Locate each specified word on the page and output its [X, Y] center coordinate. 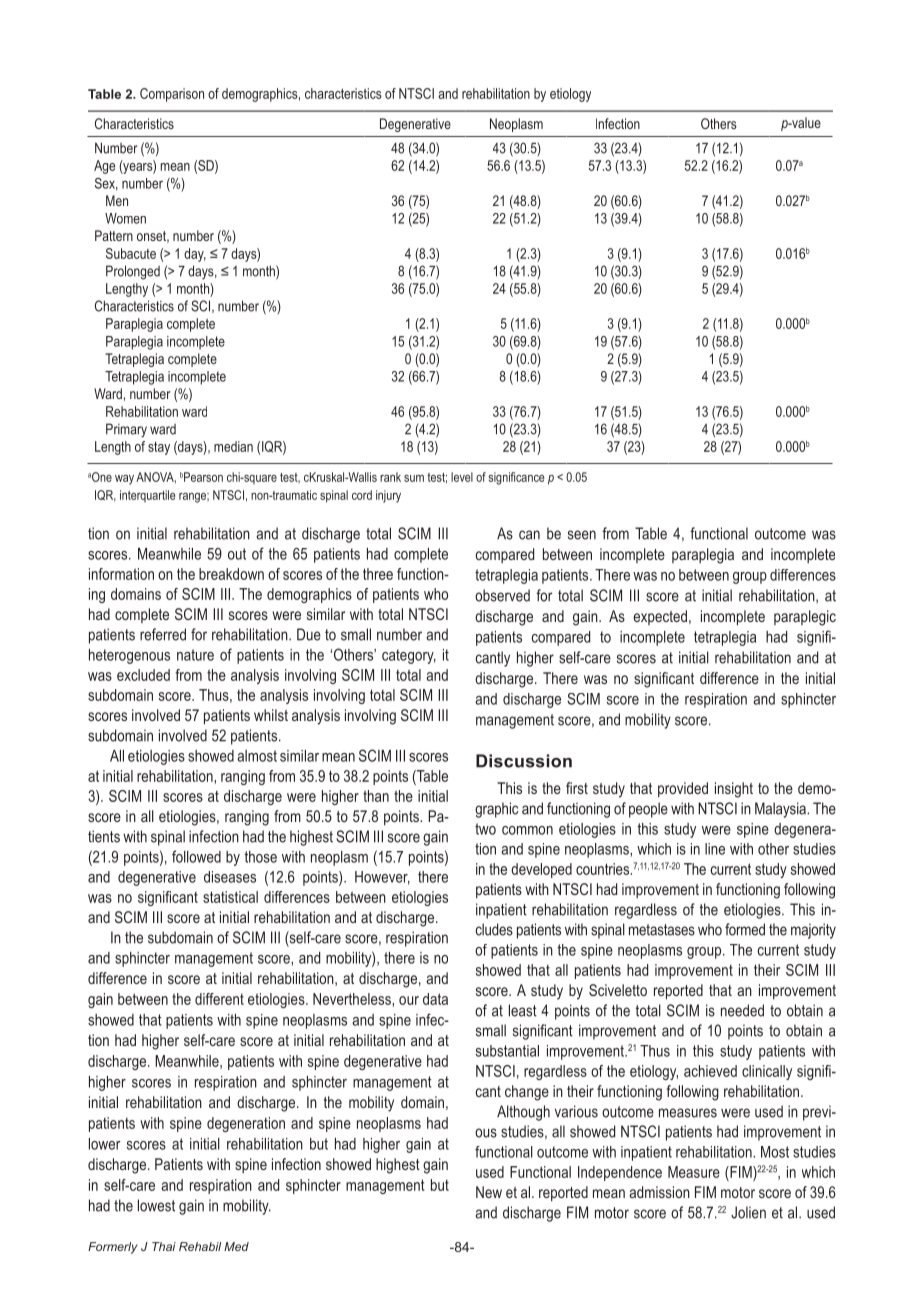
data [435, 999]
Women [125, 218]
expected [661, 617]
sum [414, 478]
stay [159, 448]
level [462, 477]
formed [745, 929]
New [489, 1192]
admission [659, 1192]
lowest [156, 1205]
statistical [230, 897]
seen [582, 535]
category [409, 656]
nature [195, 655]
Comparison [172, 95]
